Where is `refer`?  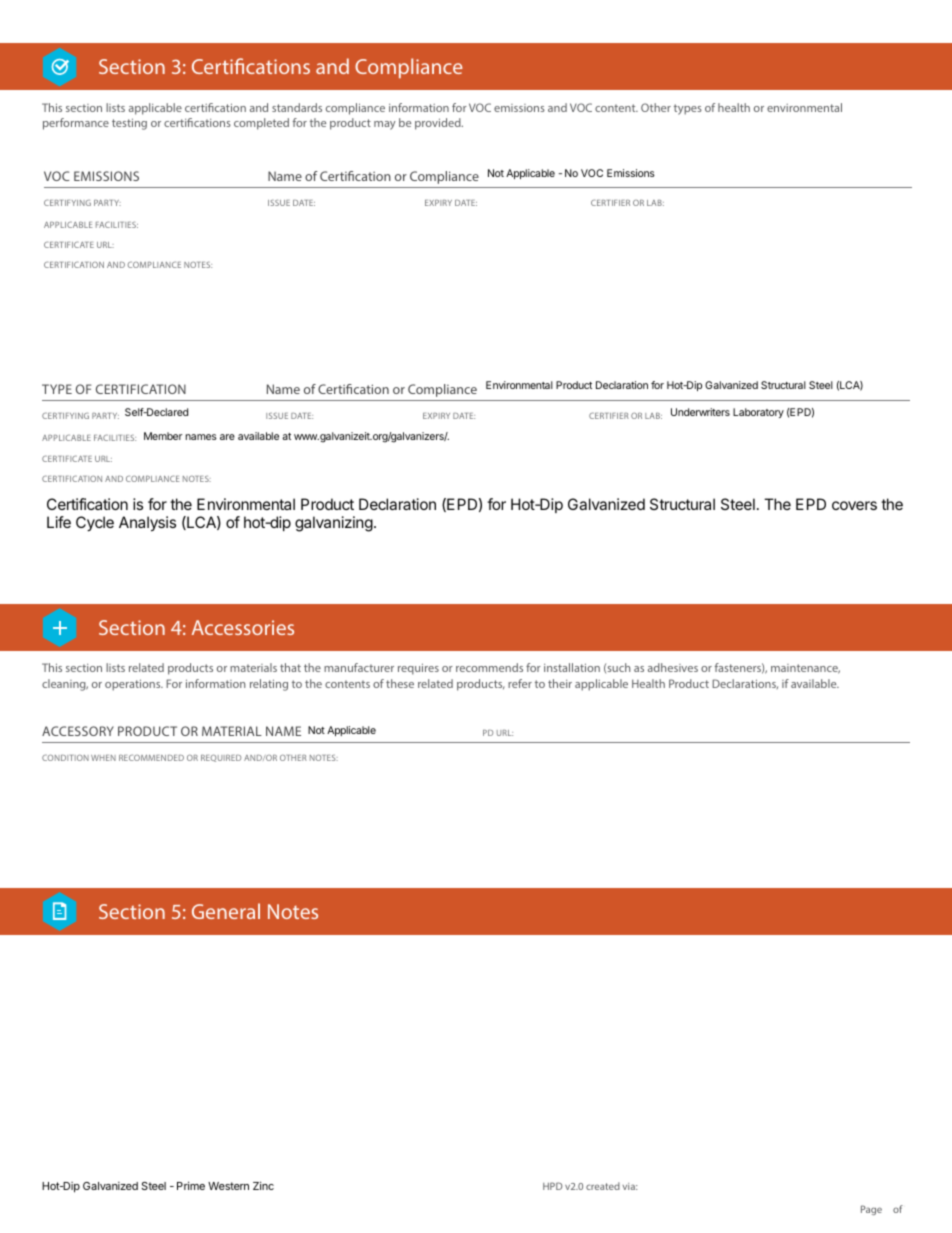
refer is located at coordinates (520, 683).
